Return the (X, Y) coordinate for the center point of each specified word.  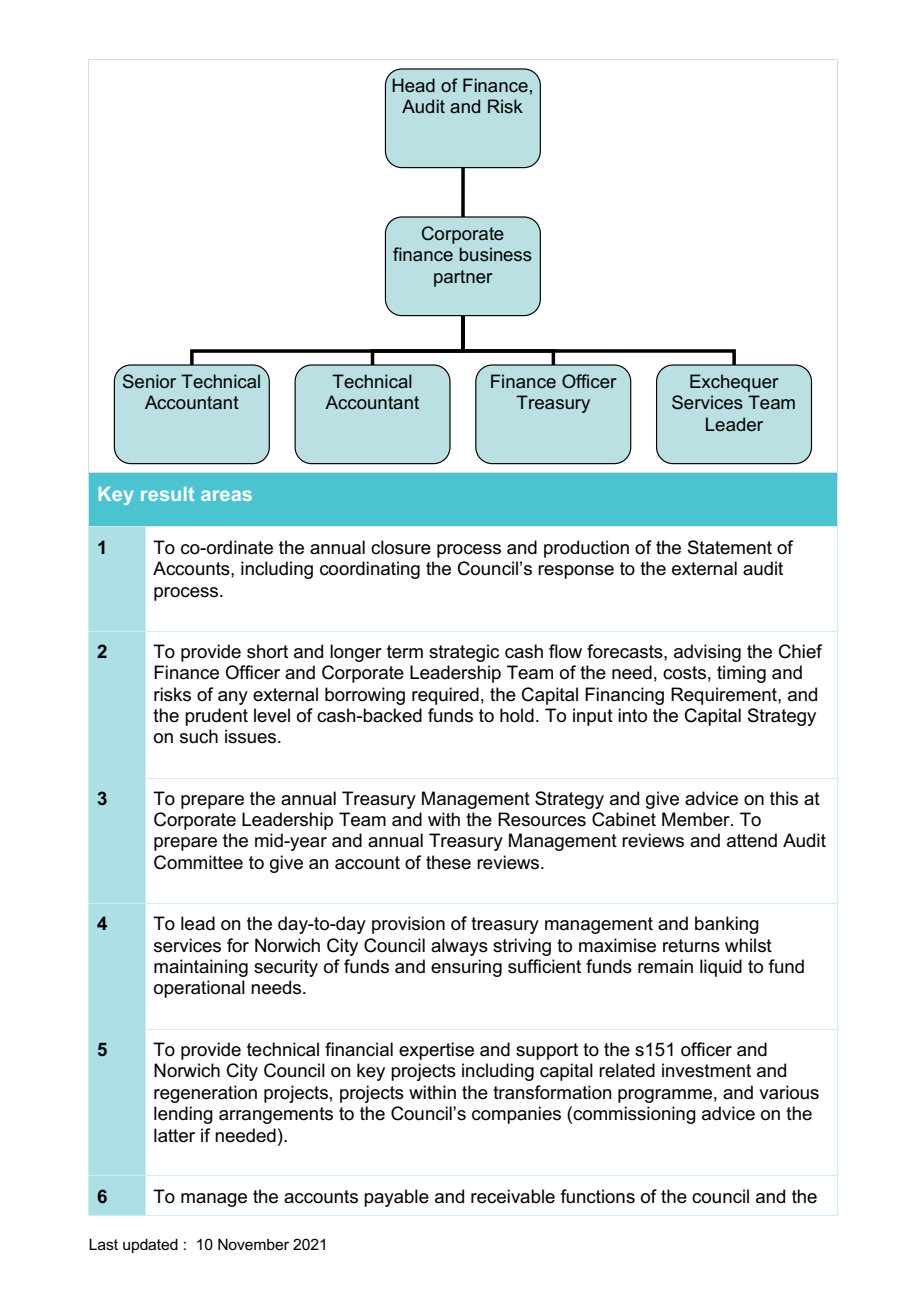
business (496, 254)
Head (413, 85)
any (233, 698)
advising (707, 653)
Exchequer (734, 383)
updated (150, 1245)
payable (396, 1198)
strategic (464, 653)
